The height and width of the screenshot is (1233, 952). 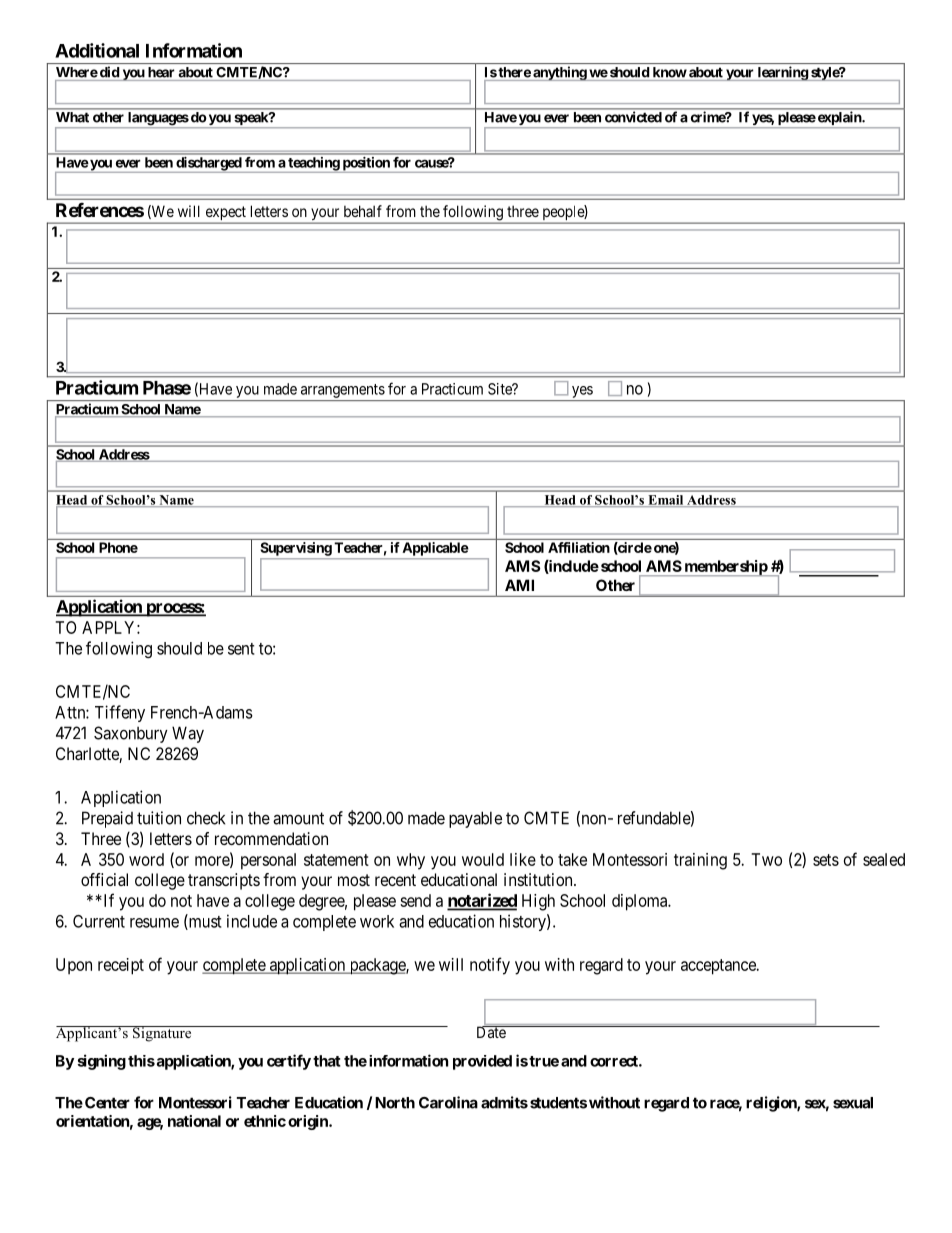 What do you see at coordinates (559, 73) in the screenshot?
I see `anything` at bounding box center [559, 73].
